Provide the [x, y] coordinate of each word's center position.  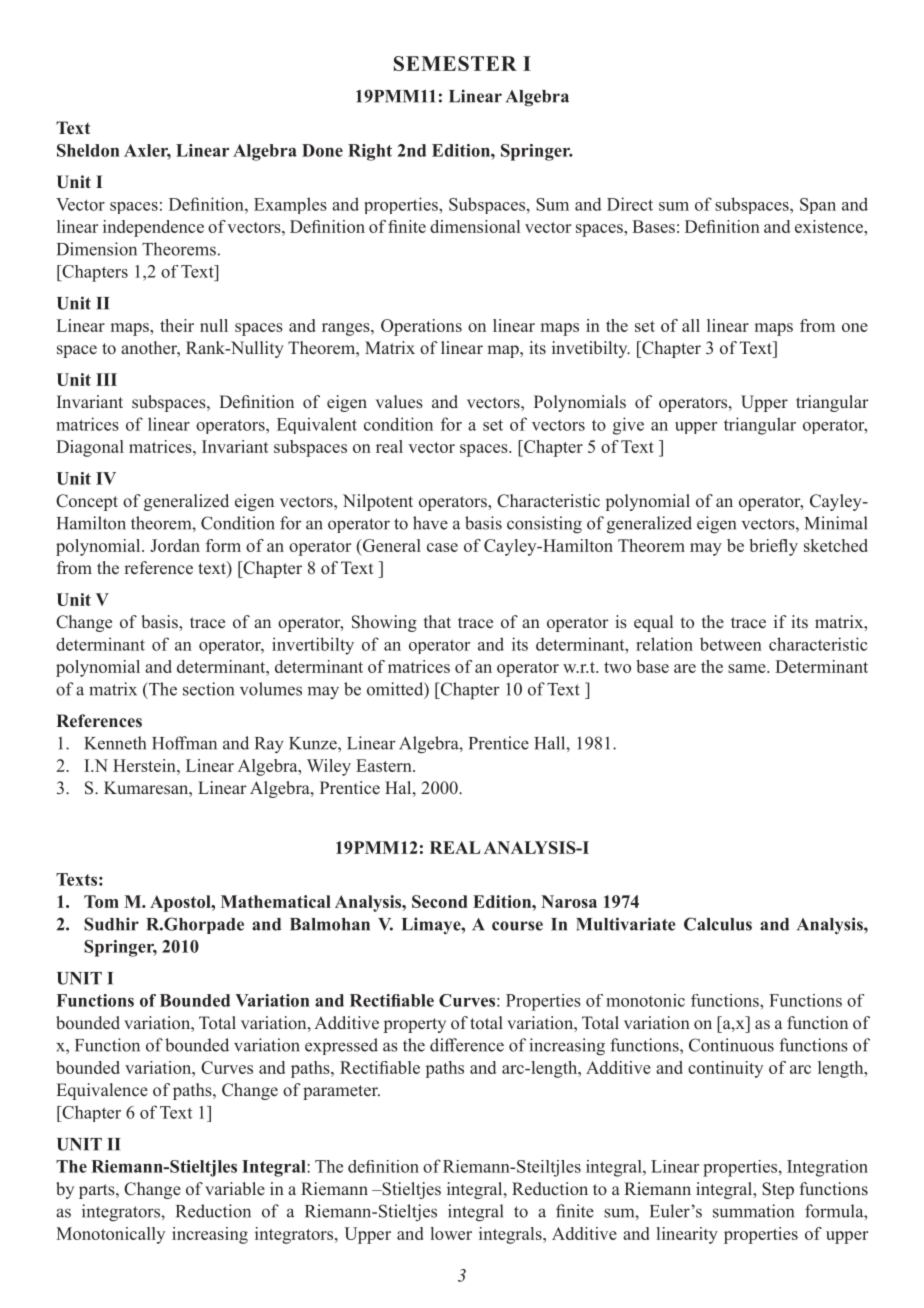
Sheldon [88, 150]
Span [818, 206]
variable [235, 1188]
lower [451, 1233]
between [731, 644]
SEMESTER [455, 63]
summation [753, 1211]
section [208, 689]
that [437, 621]
